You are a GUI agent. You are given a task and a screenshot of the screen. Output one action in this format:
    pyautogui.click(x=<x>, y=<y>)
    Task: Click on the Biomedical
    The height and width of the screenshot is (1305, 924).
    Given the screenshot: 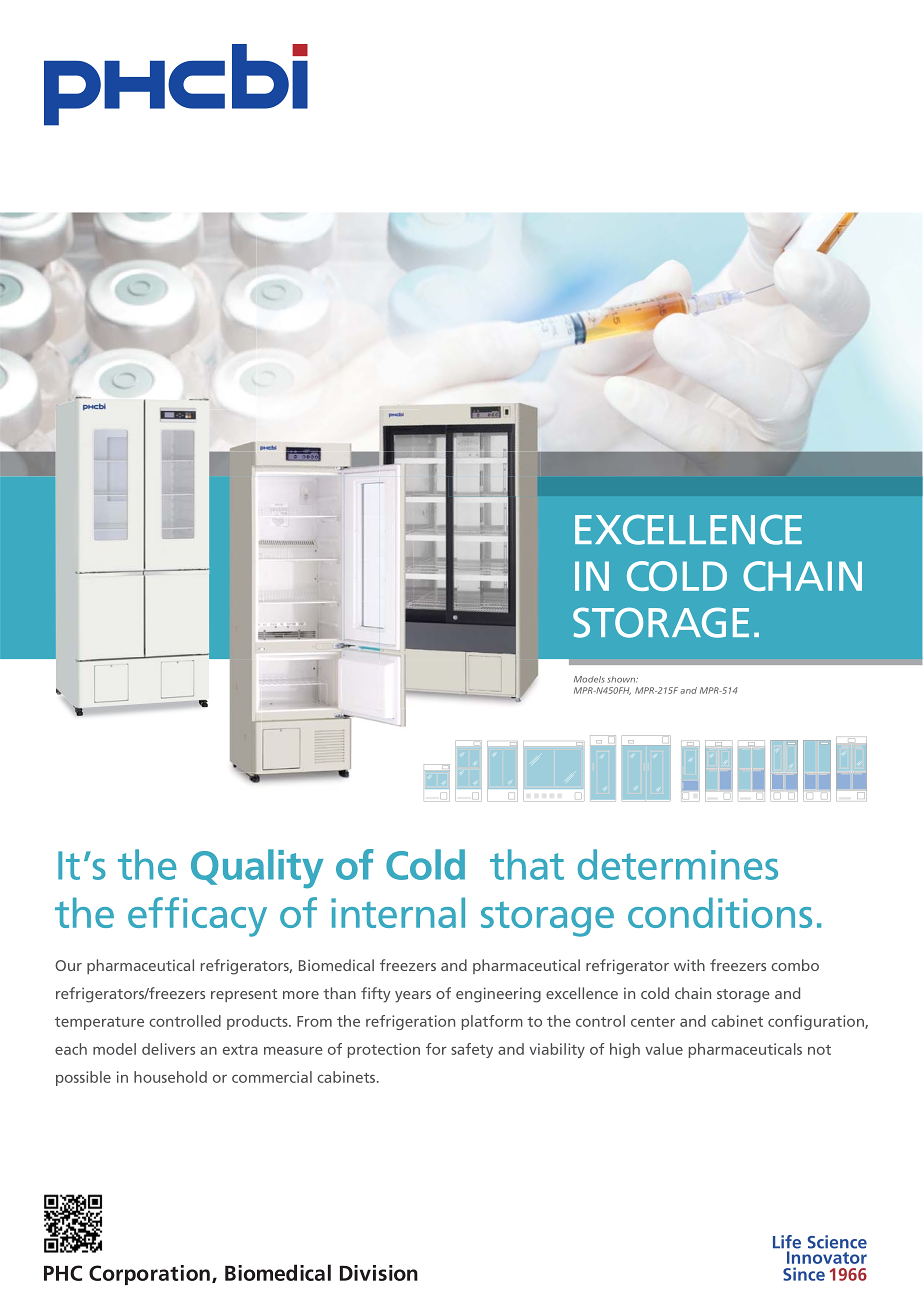 What is the action you would take?
    pyautogui.click(x=336, y=965)
